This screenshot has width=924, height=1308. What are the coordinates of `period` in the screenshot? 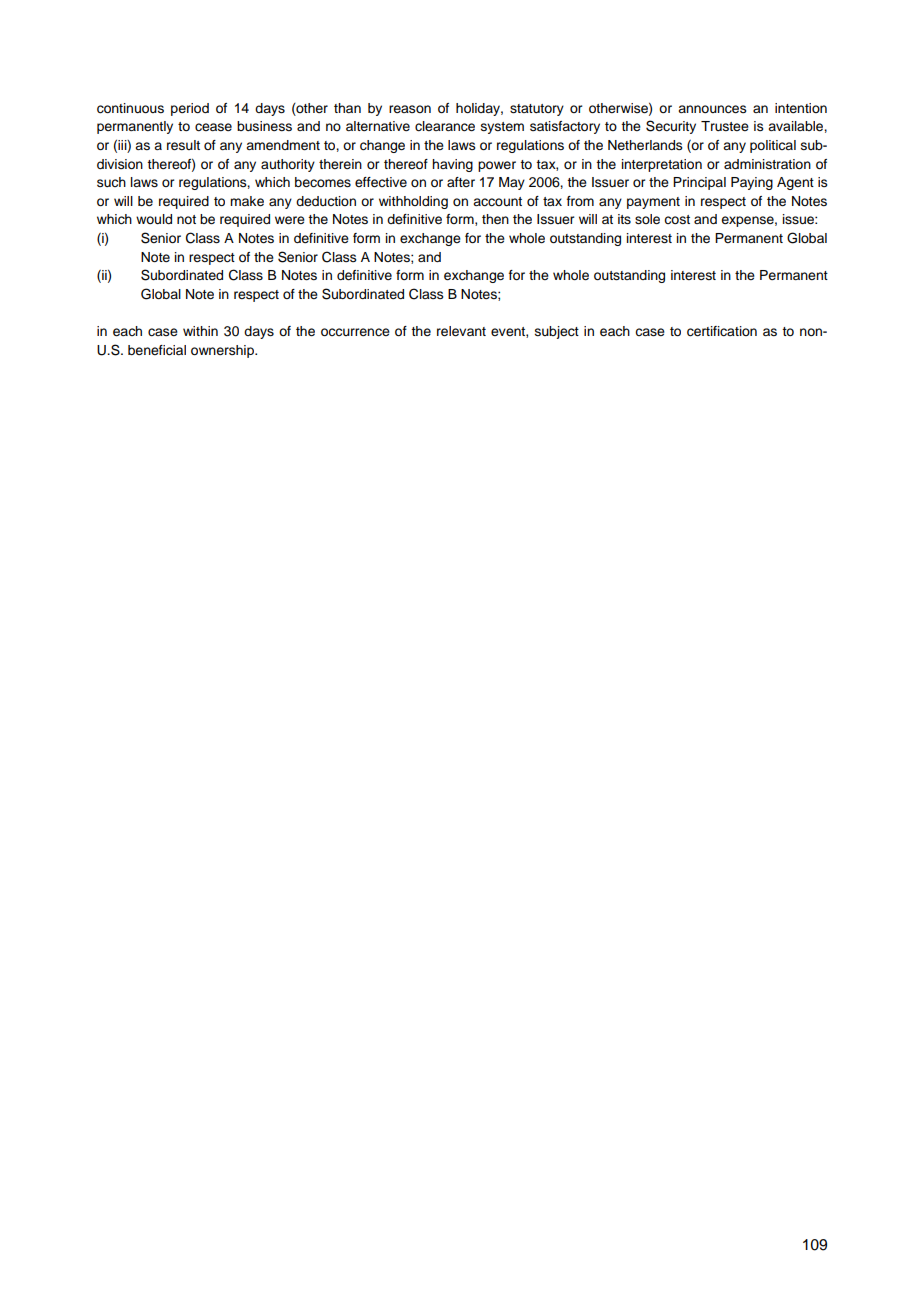 It's located at (190, 109).
